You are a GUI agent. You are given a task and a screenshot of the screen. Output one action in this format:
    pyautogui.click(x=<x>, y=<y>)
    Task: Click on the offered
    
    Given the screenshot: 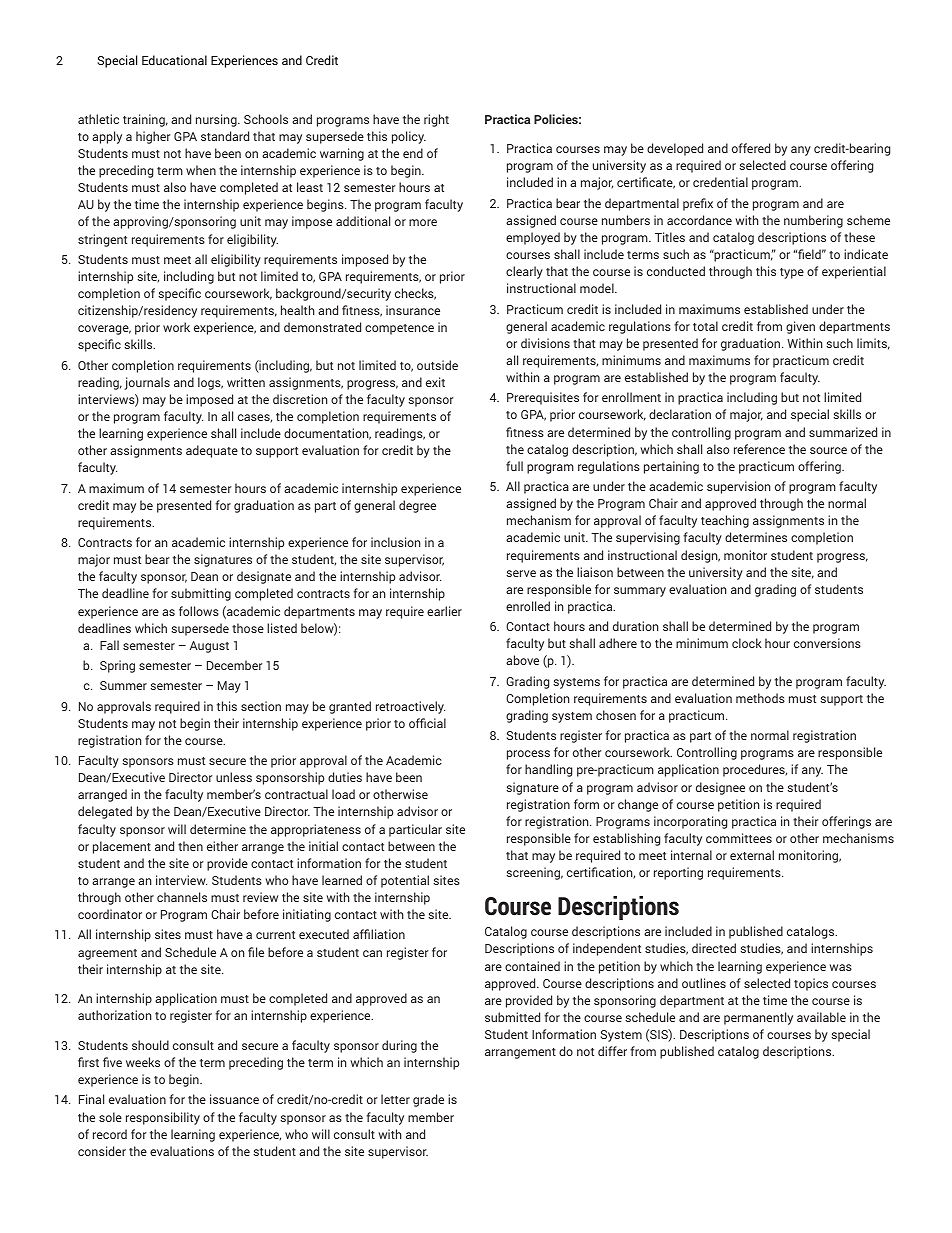 What is the action you would take?
    pyautogui.click(x=751, y=148)
